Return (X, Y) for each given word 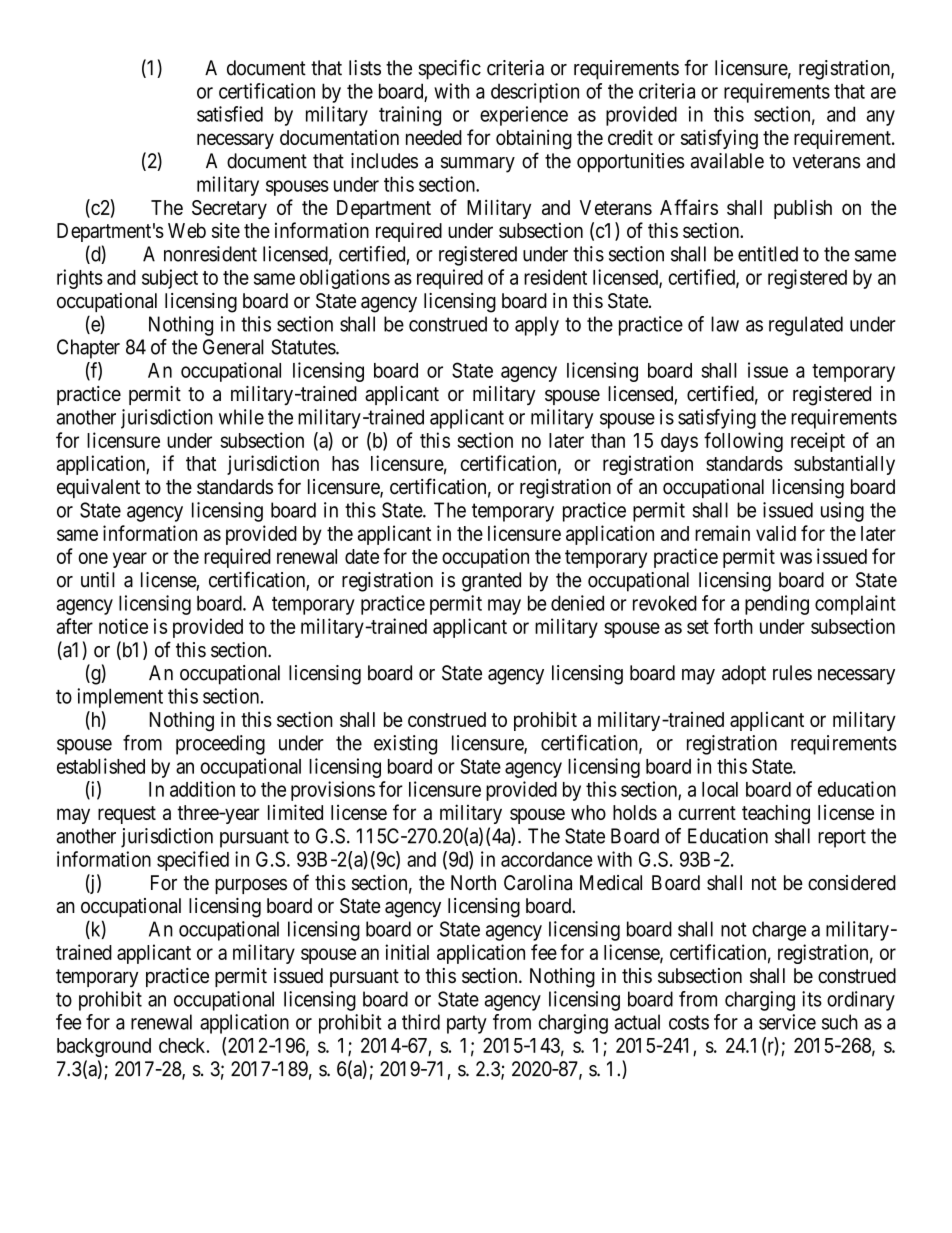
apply (537, 326)
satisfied (230, 114)
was (796, 558)
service (787, 1022)
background (104, 1047)
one (93, 558)
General (233, 347)
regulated (806, 326)
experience (524, 116)
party (467, 1024)
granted (491, 582)
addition (202, 789)
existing (405, 745)
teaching (776, 815)
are (883, 93)
